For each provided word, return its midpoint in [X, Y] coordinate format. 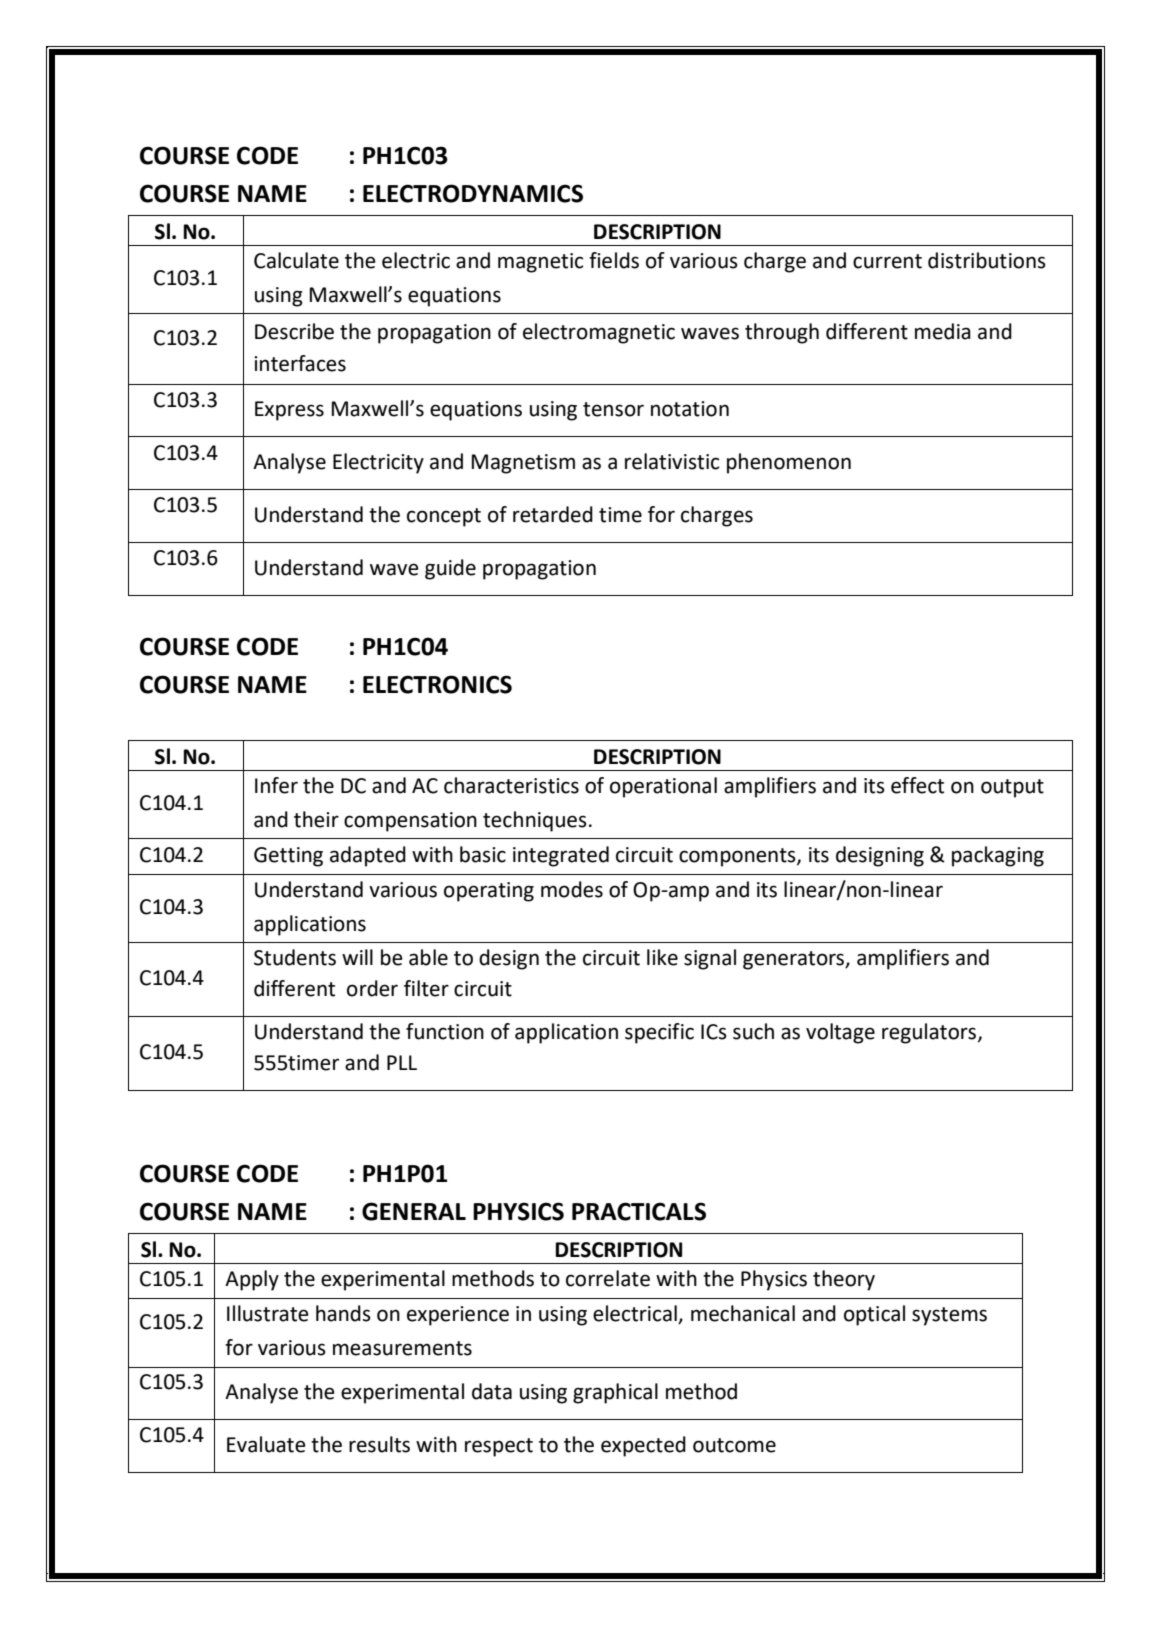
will [357, 957]
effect [917, 785]
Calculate [296, 260]
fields [614, 260]
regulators [929, 1033]
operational [663, 787]
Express [289, 411]
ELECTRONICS [437, 684]
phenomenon [789, 463]
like [662, 957]
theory [844, 1280]
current [887, 261]
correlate [608, 1278]
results [379, 1444]
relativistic [672, 461]
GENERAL [414, 1211]
